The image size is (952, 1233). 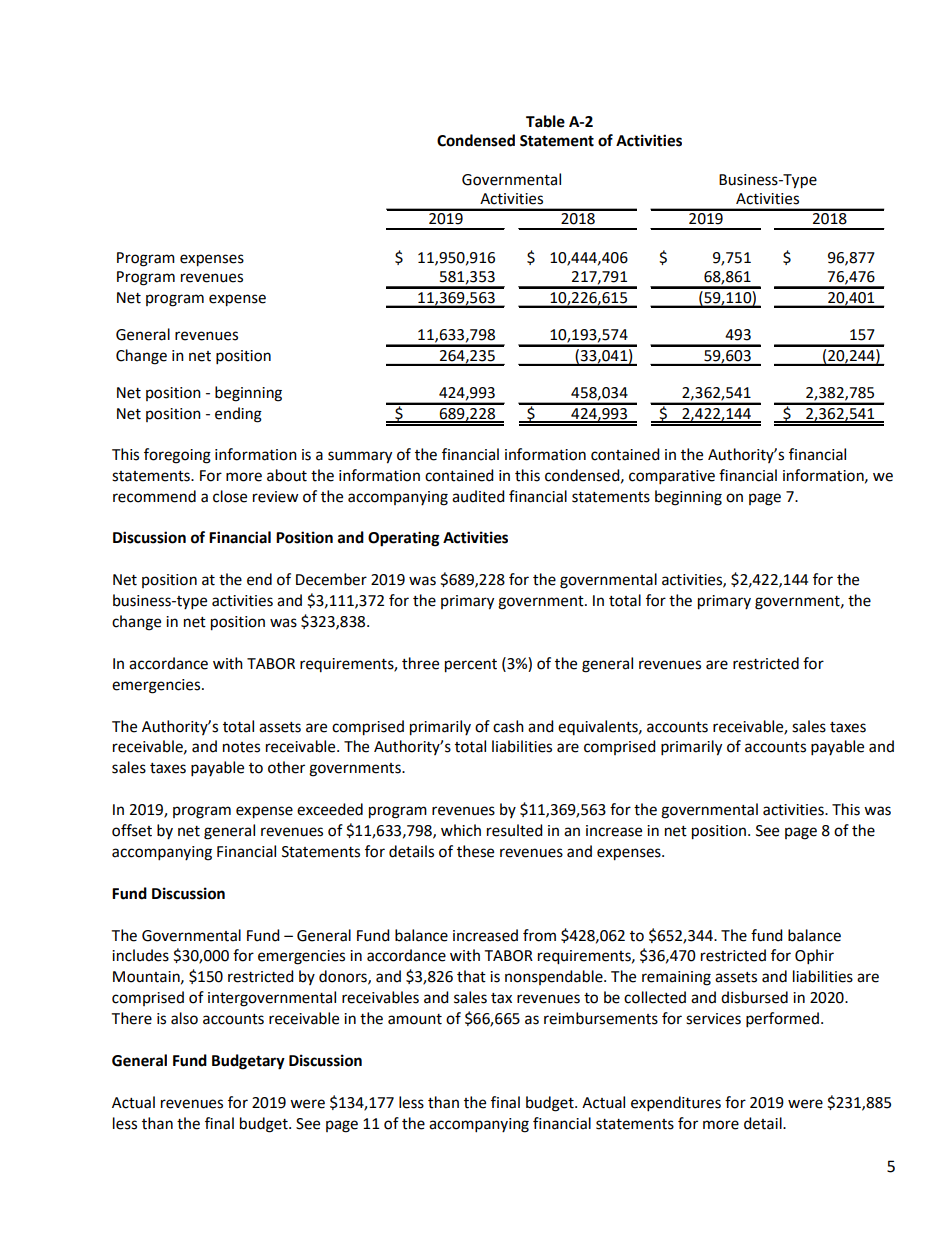 What do you see at coordinates (360, 457) in the page?
I see `summary` at bounding box center [360, 457].
